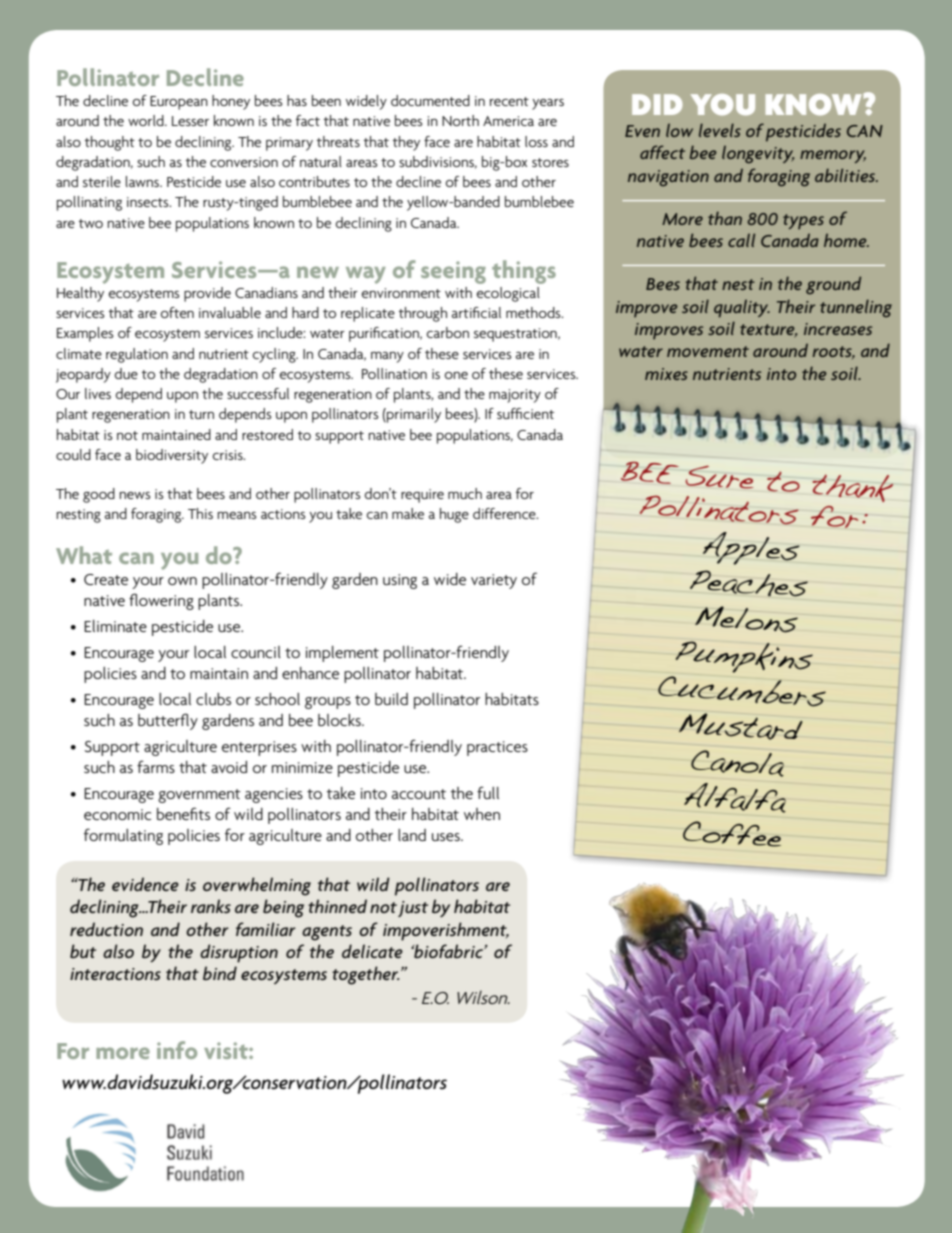  I want to click on levels, so click(720, 130).
